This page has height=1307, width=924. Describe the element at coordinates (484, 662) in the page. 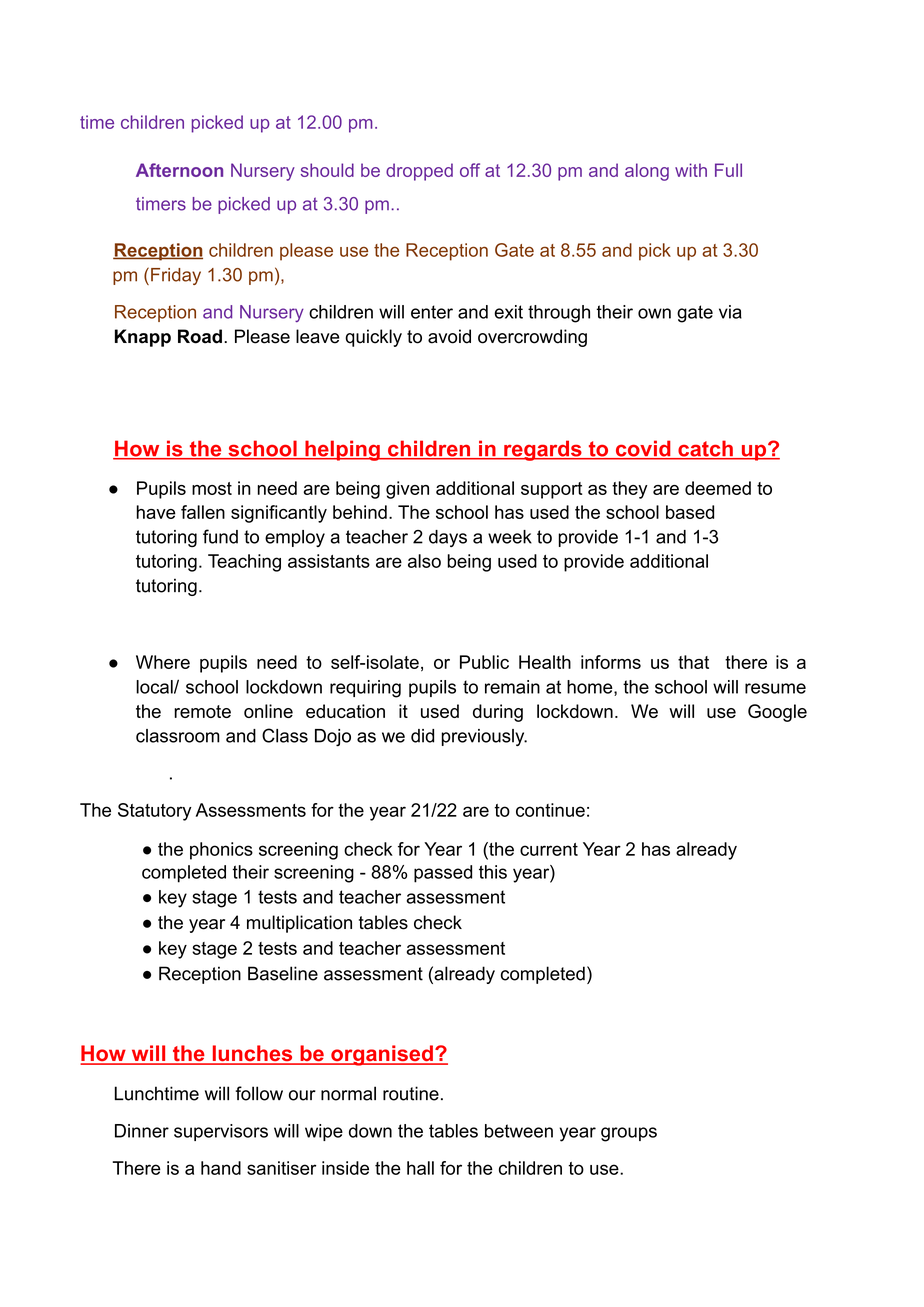

I see `Public` at that location.
